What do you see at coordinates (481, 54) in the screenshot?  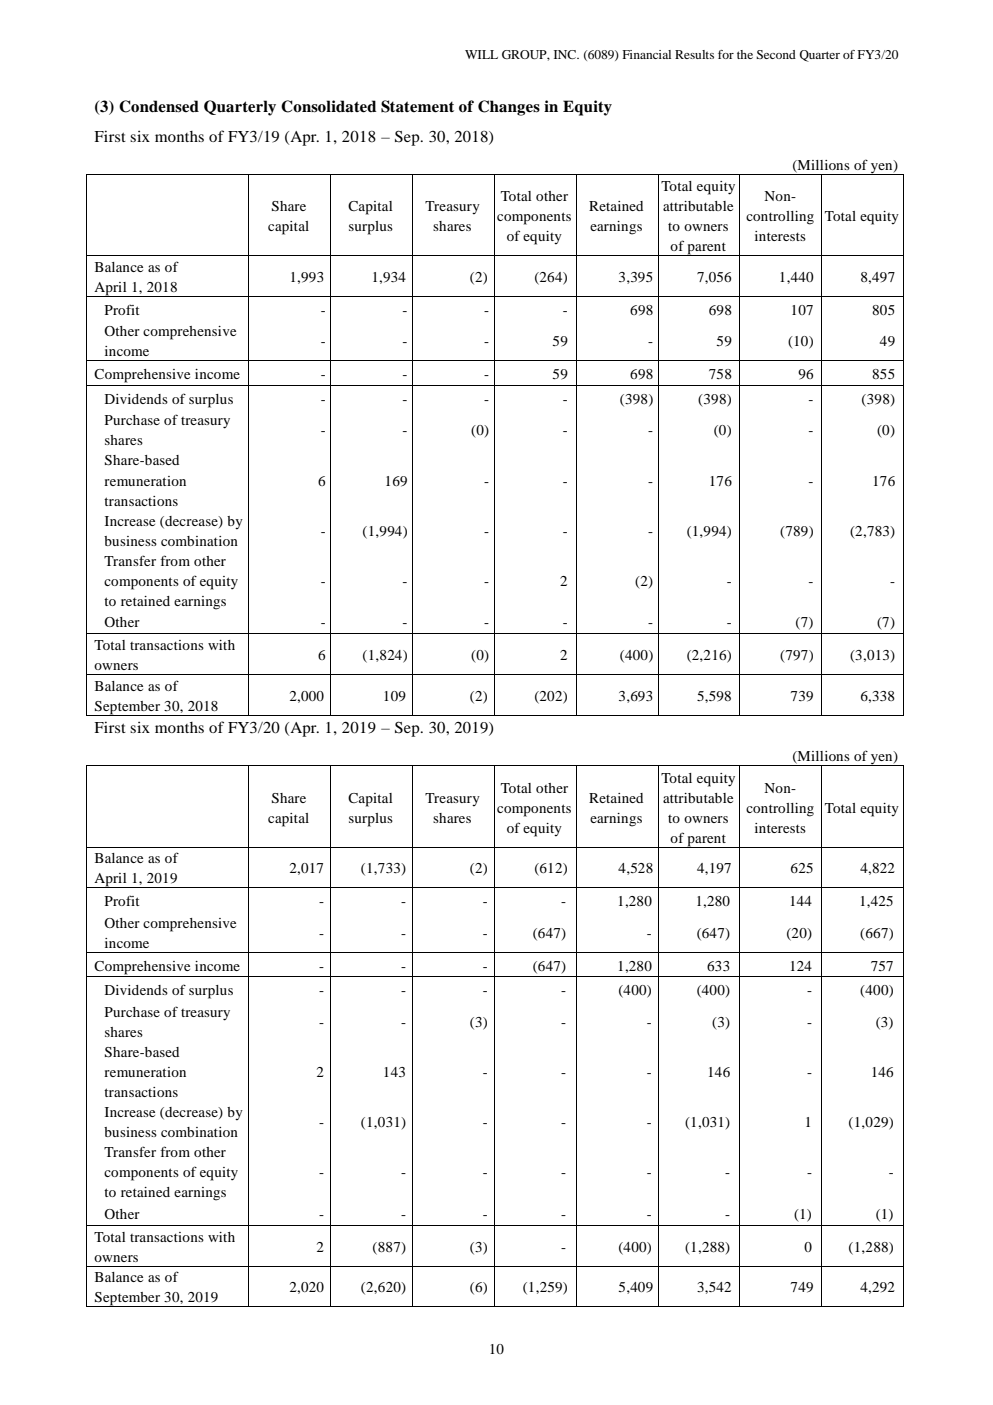 I see `WILL` at bounding box center [481, 54].
